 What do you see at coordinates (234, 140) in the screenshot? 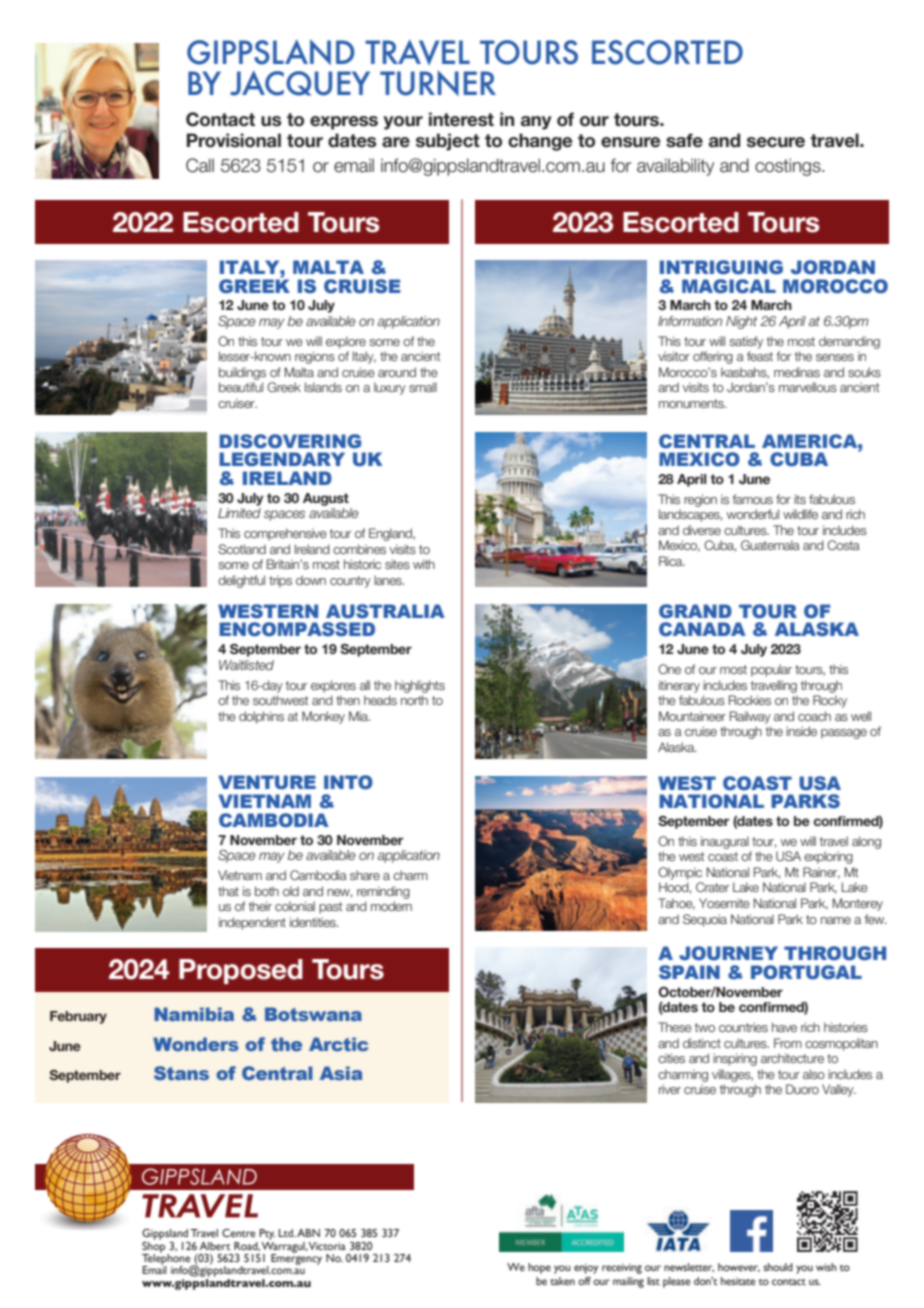
I see `Provisional` at bounding box center [234, 140].
